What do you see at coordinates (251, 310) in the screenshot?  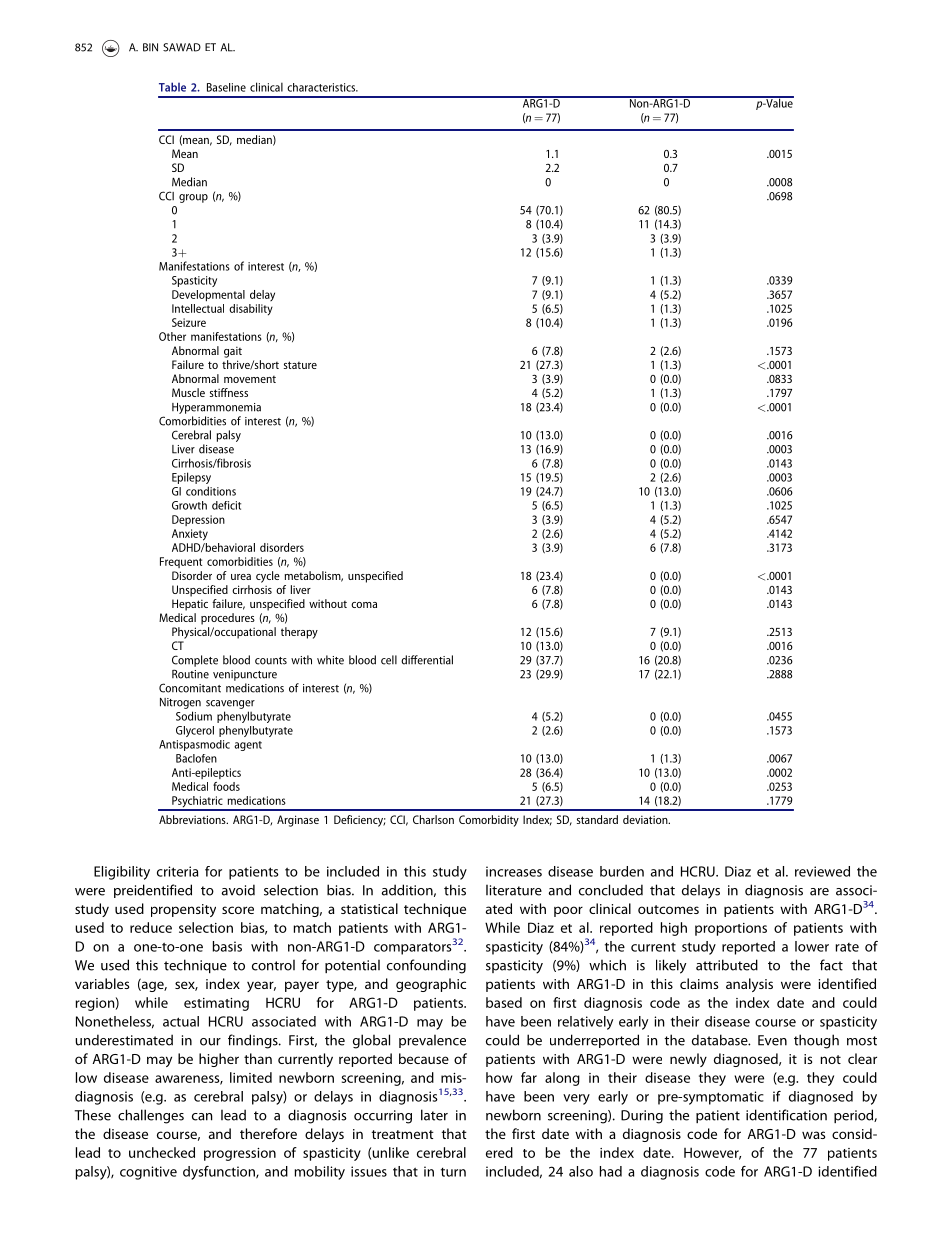 I see `disability` at bounding box center [251, 310].
